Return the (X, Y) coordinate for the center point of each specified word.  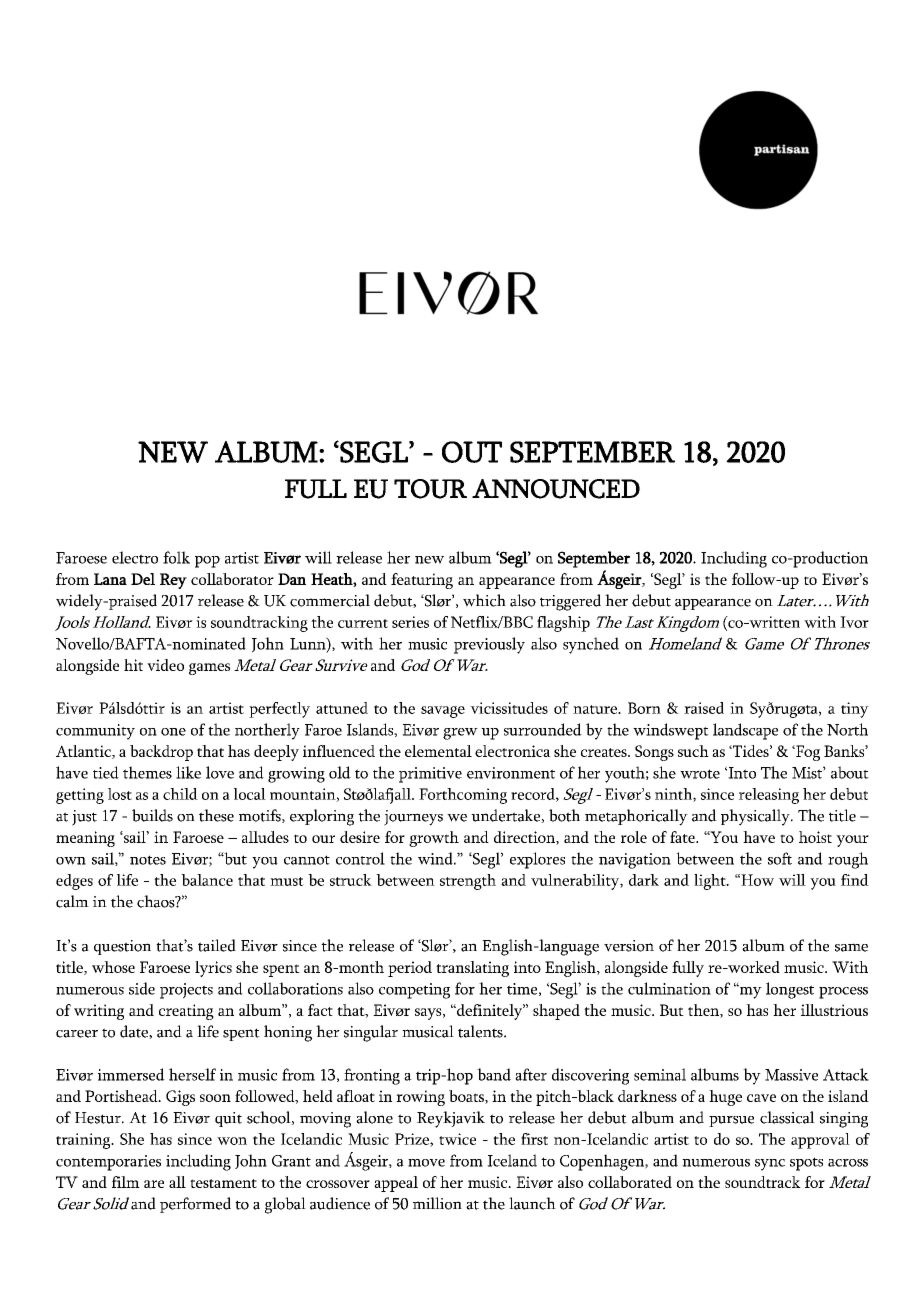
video (165, 665)
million (437, 1203)
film (126, 1182)
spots (806, 1164)
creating (186, 1012)
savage (443, 712)
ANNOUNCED (556, 489)
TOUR (430, 489)
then (704, 1011)
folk (176, 557)
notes (148, 860)
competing (414, 991)
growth (434, 839)
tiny (855, 710)
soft (780, 858)
